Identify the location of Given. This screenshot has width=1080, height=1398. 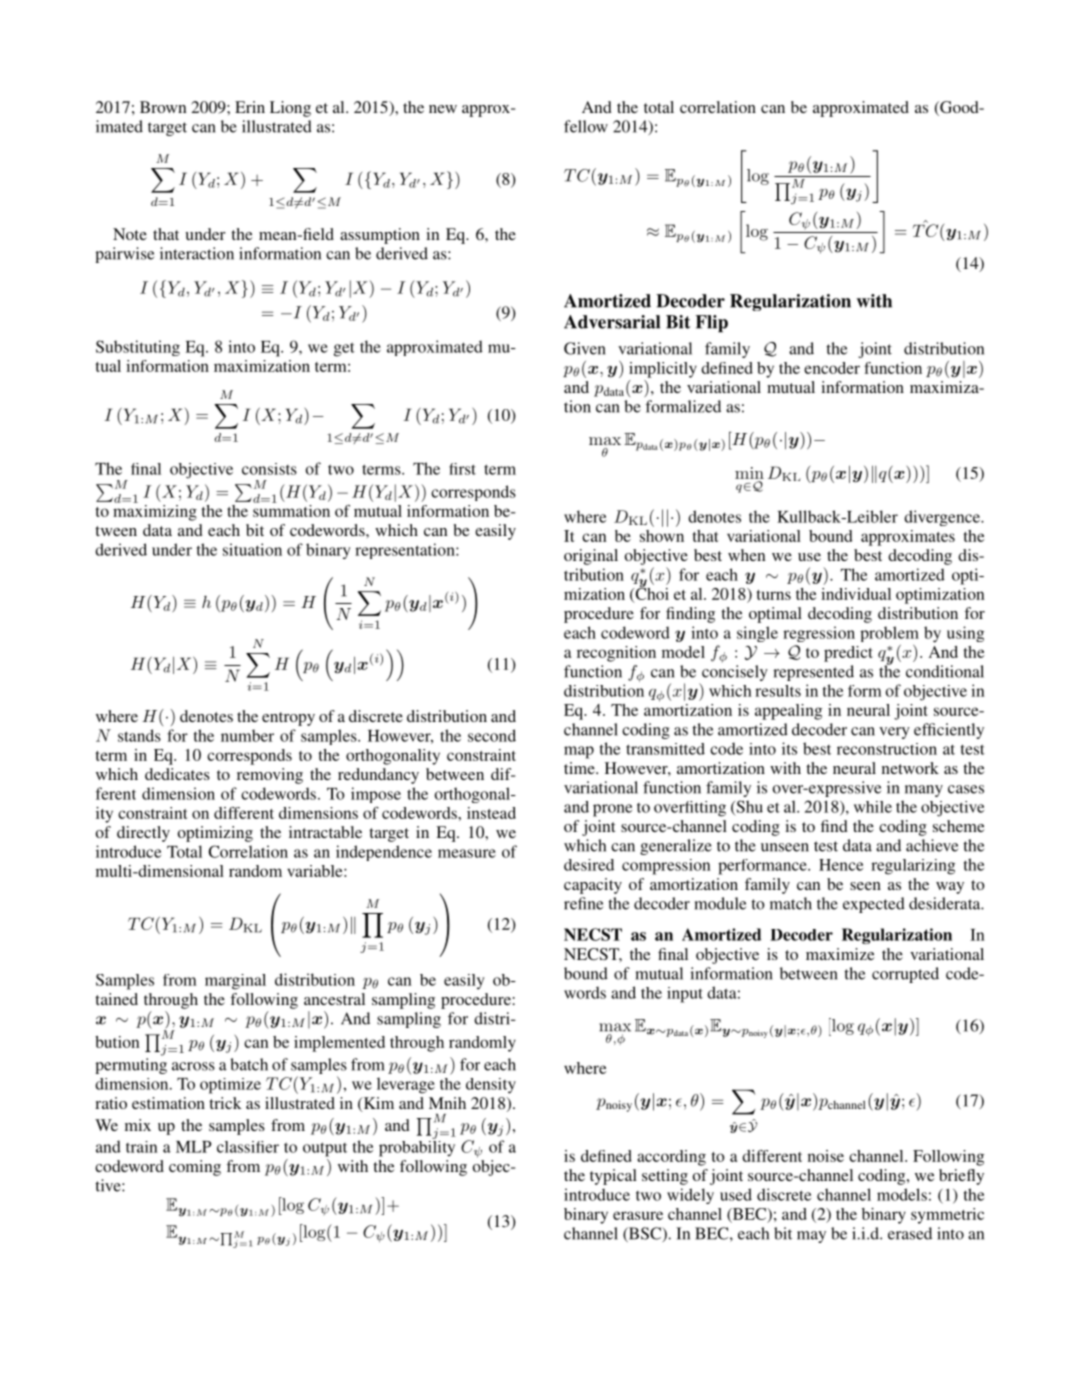
(585, 348).
